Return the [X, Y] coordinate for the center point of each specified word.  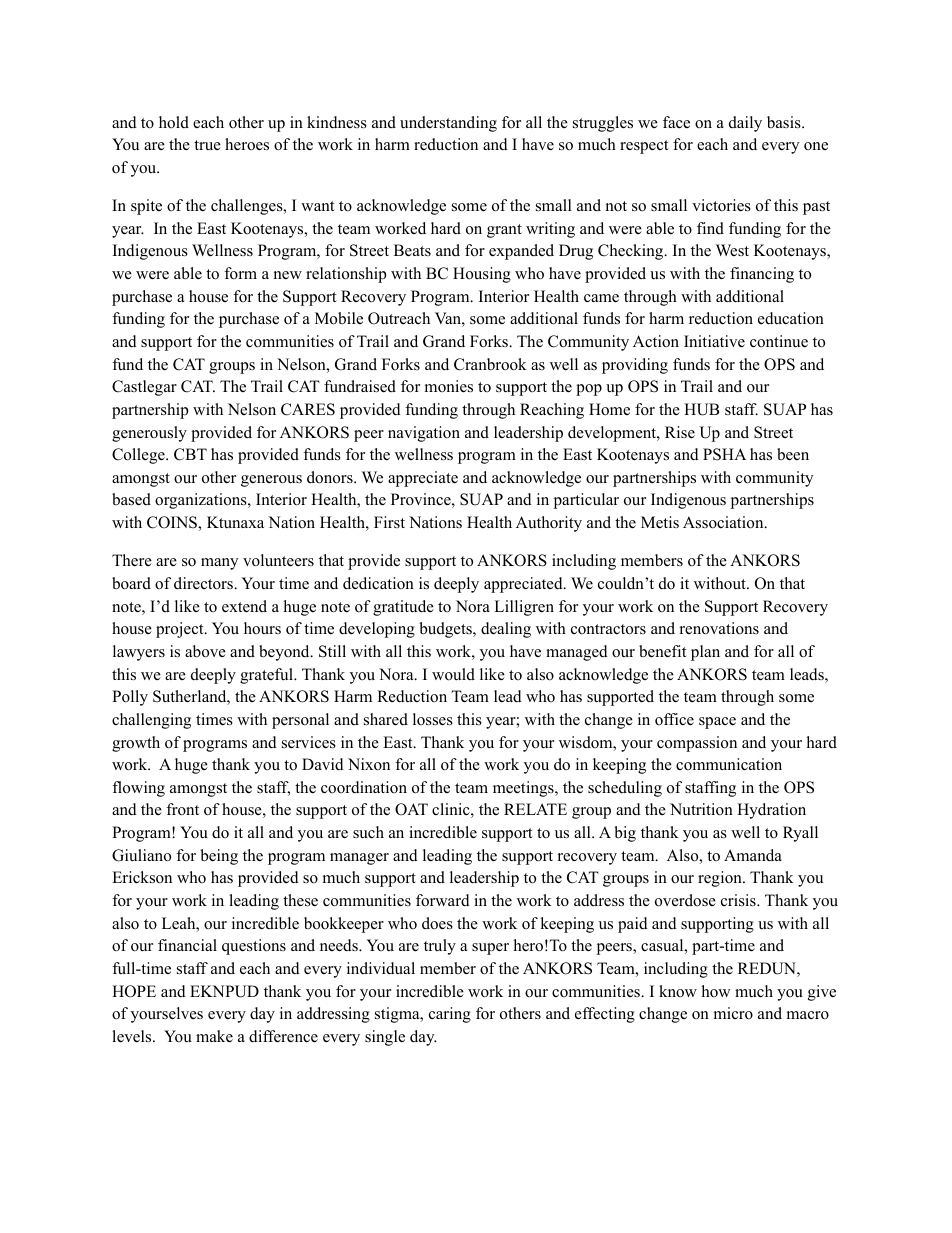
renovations [719, 628]
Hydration [771, 811]
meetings [524, 789]
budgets [446, 630]
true [207, 145]
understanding [448, 124]
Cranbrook [490, 364]
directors [204, 583]
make [214, 1036]
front [182, 809]
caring [450, 1015]
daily [745, 124]
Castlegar [144, 388]
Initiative [714, 341]
